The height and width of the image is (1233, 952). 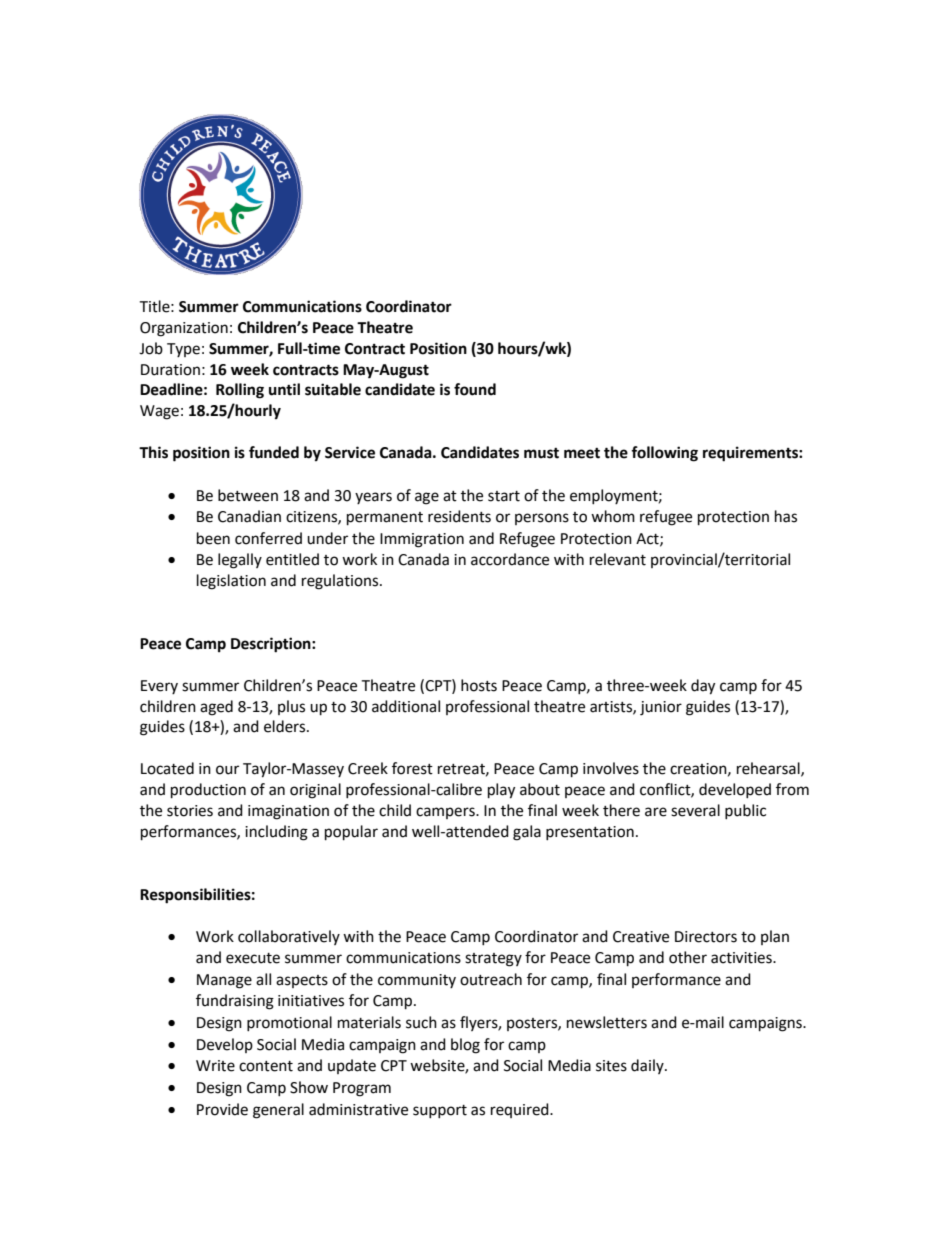 I want to click on following, so click(x=664, y=454).
